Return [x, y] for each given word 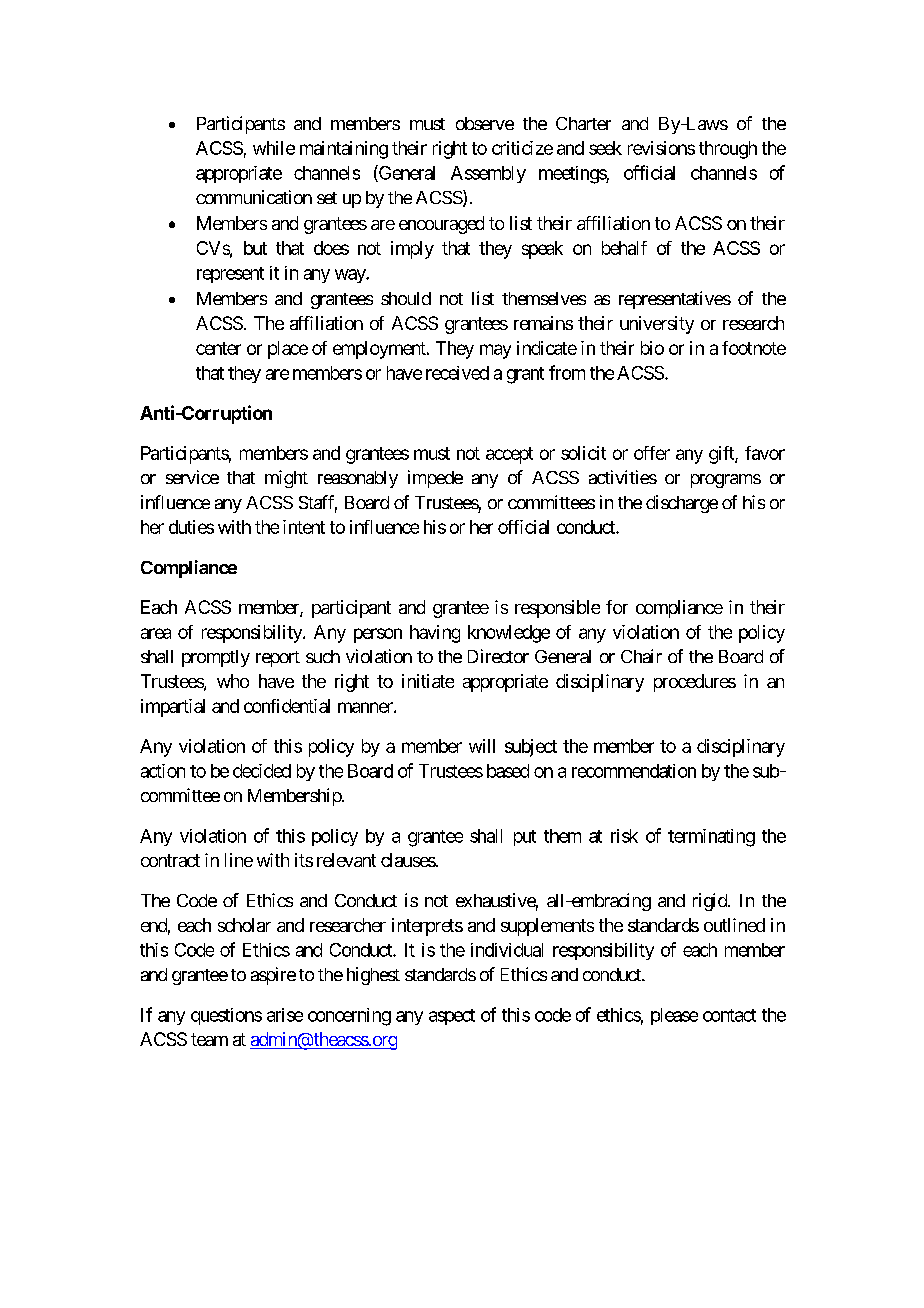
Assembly [488, 174]
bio [652, 348]
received [457, 373]
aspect [452, 1017]
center [218, 348]
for [617, 607]
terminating [711, 838]
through [728, 150]
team [209, 1039]
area [156, 633]
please [674, 1016]
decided [262, 771]
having [435, 634]
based [508, 771]
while [274, 148]
